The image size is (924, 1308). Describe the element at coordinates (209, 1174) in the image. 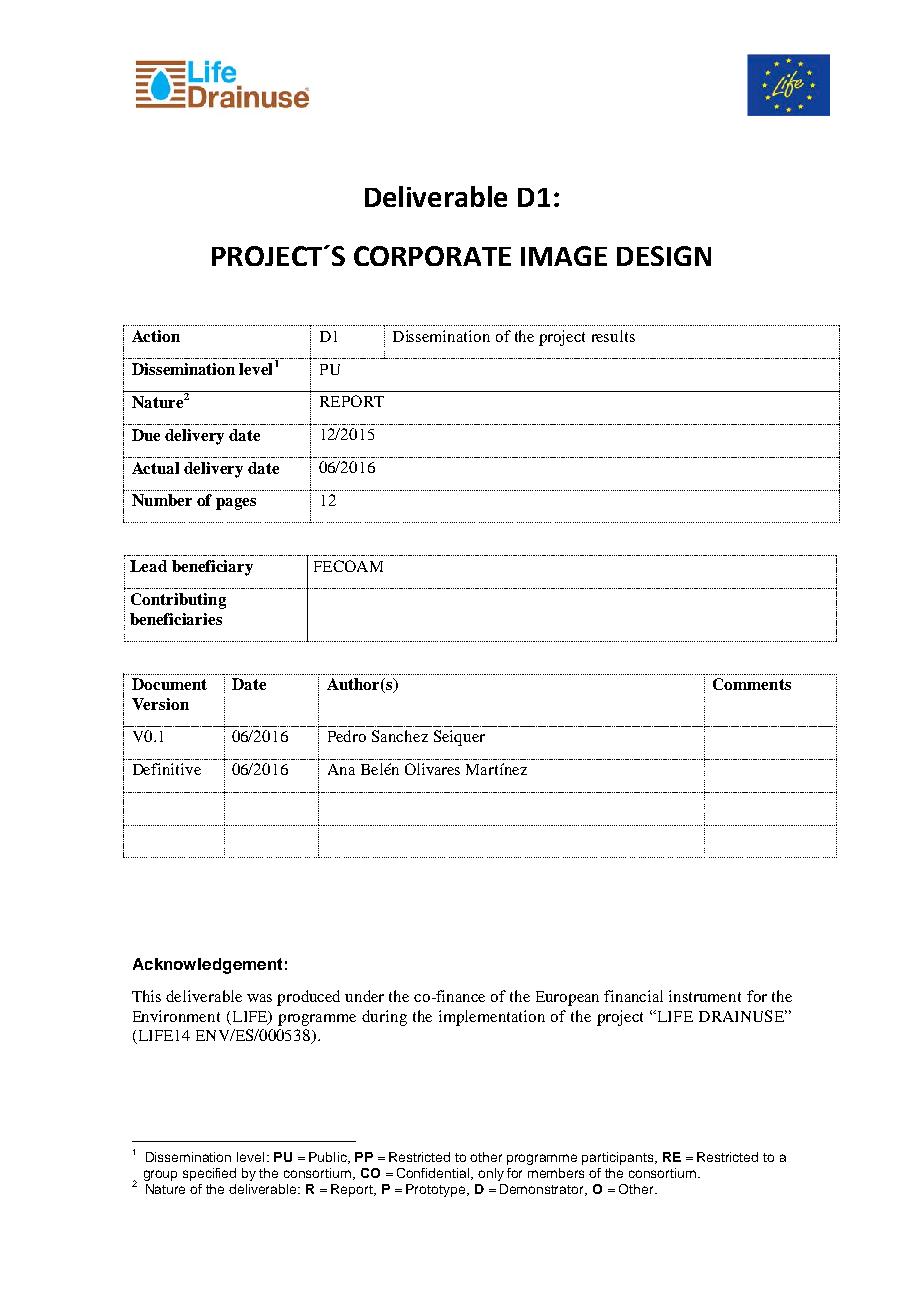

I see `specified` at that location.
